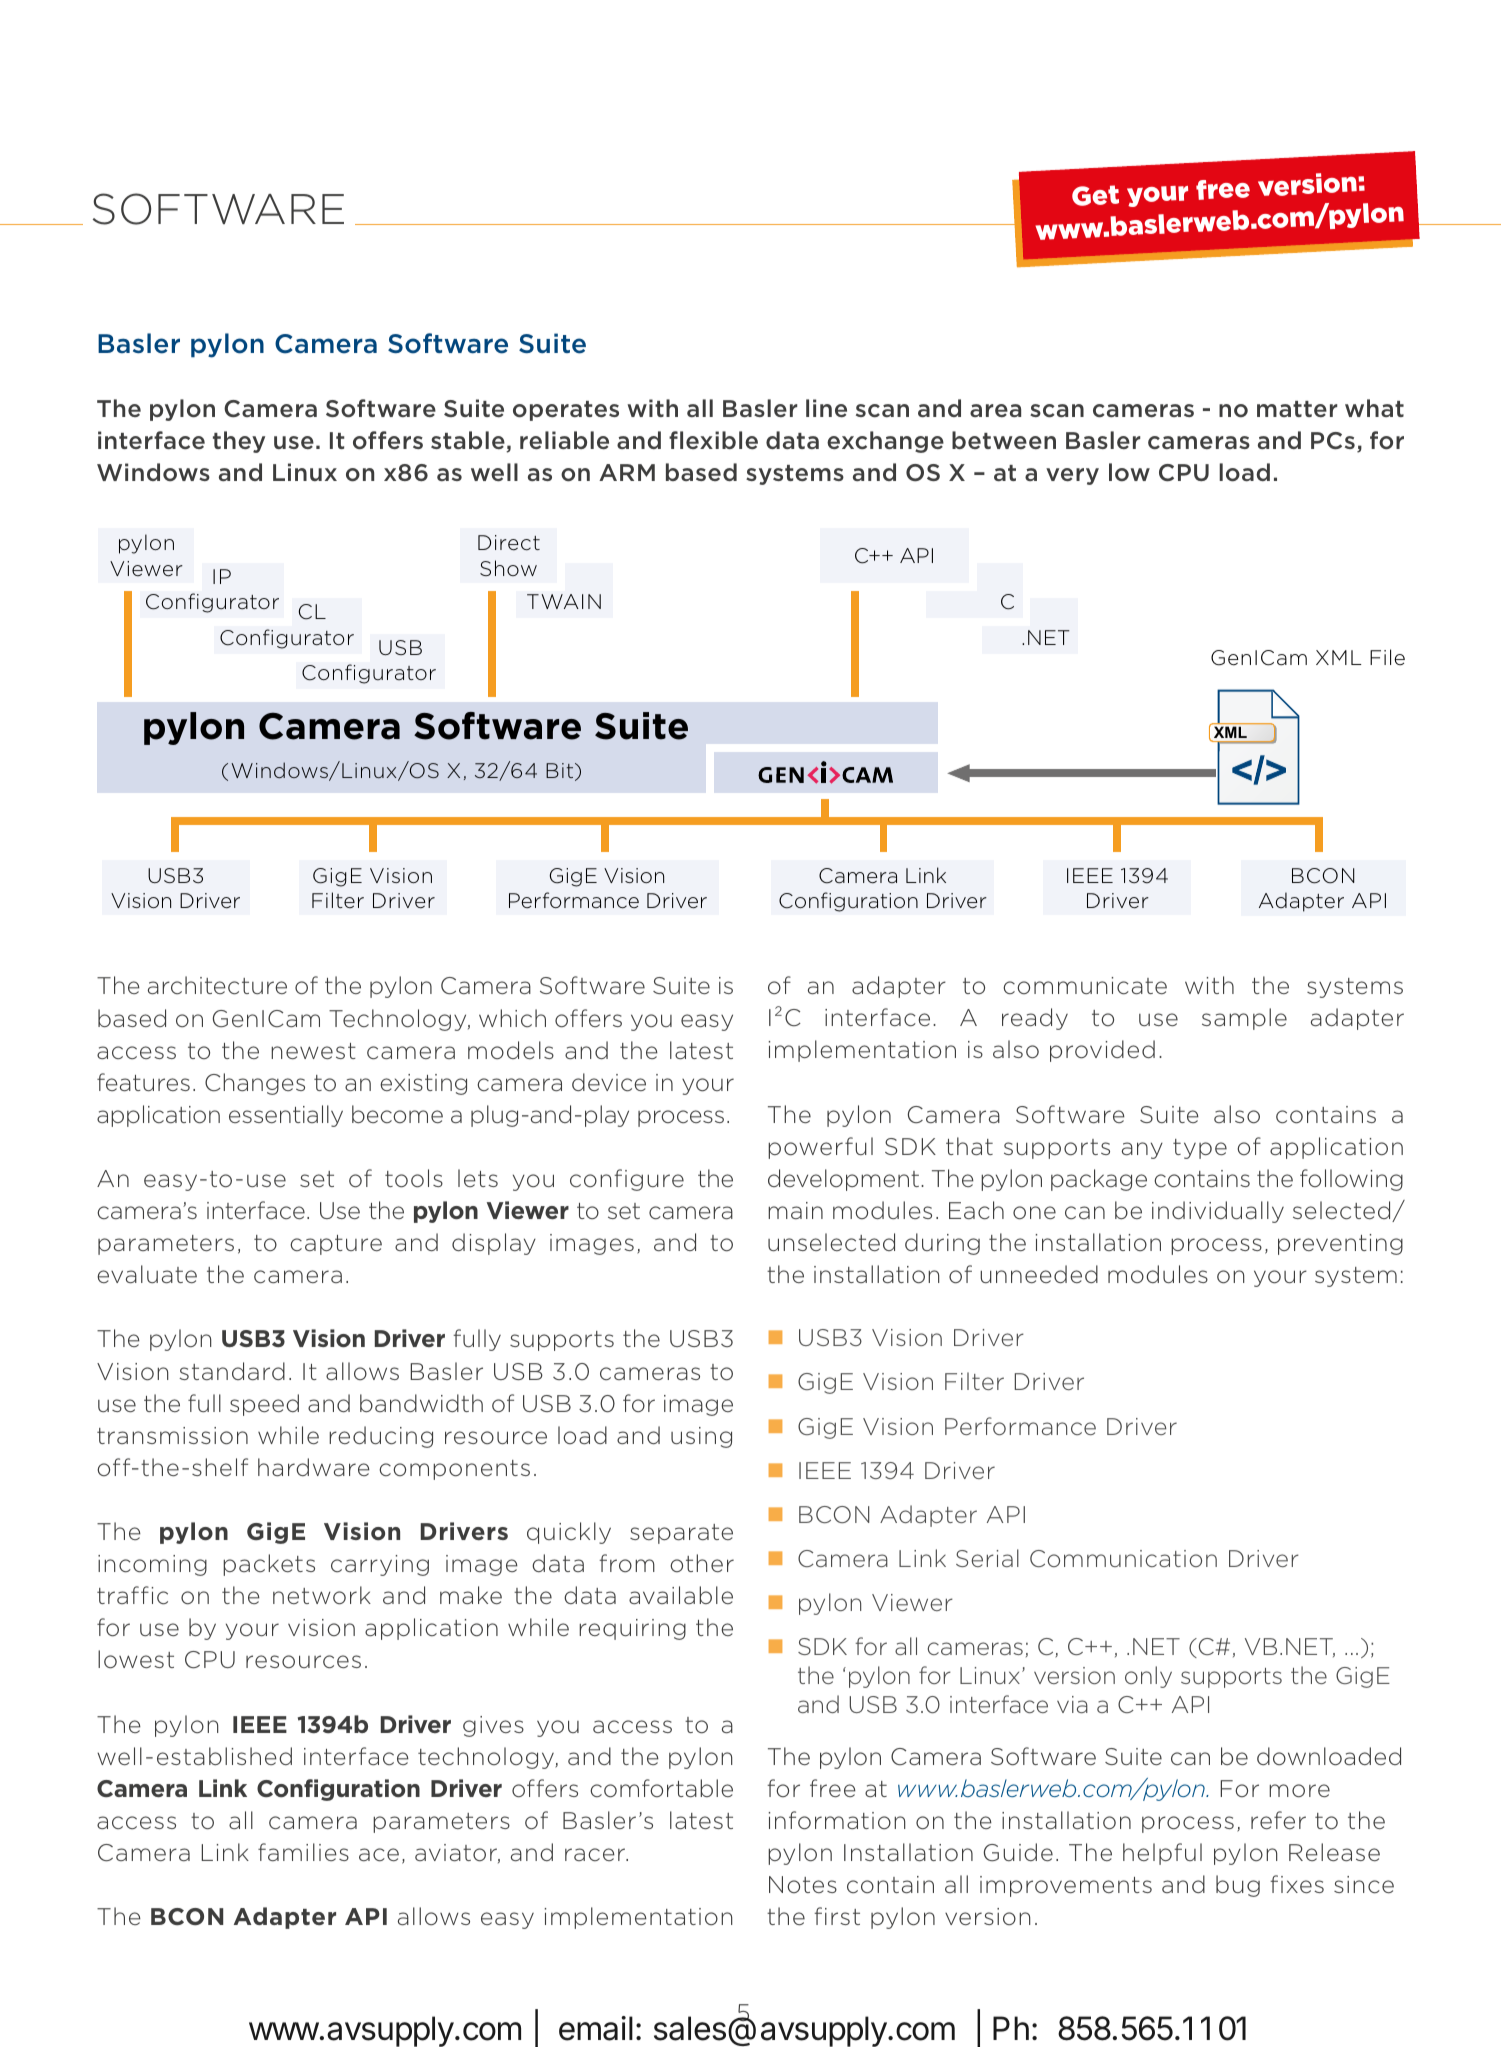 The width and height of the screenshot is (1501, 2047). Describe the element at coordinates (837, 1916) in the screenshot. I see `first` at that location.
